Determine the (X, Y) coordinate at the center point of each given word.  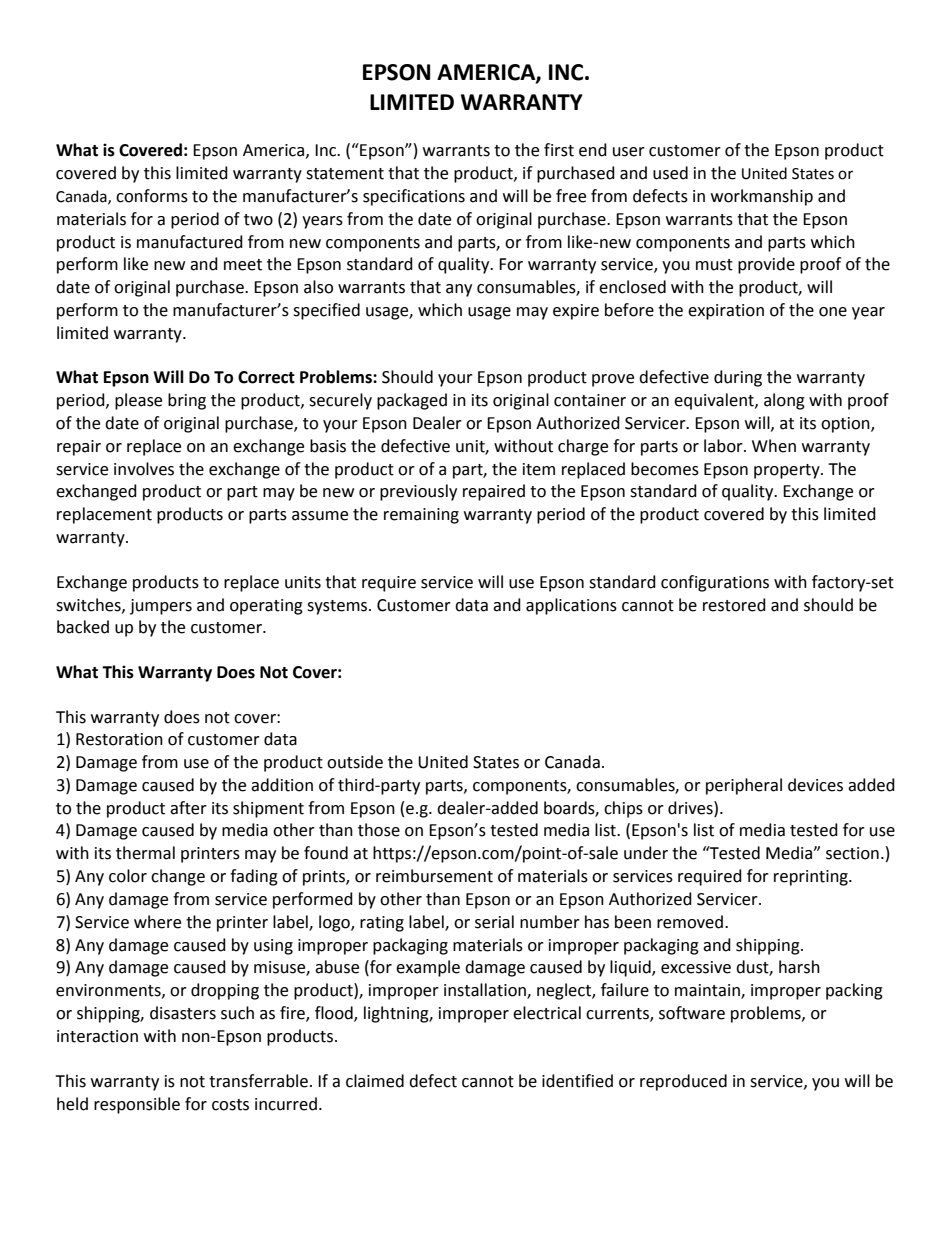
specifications (414, 197)
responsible (137, 1105)
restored (734, 605)
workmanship (762, 197)
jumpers (161, 607)
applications (571, 606)
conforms (152, 196)
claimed (375, 1081)
